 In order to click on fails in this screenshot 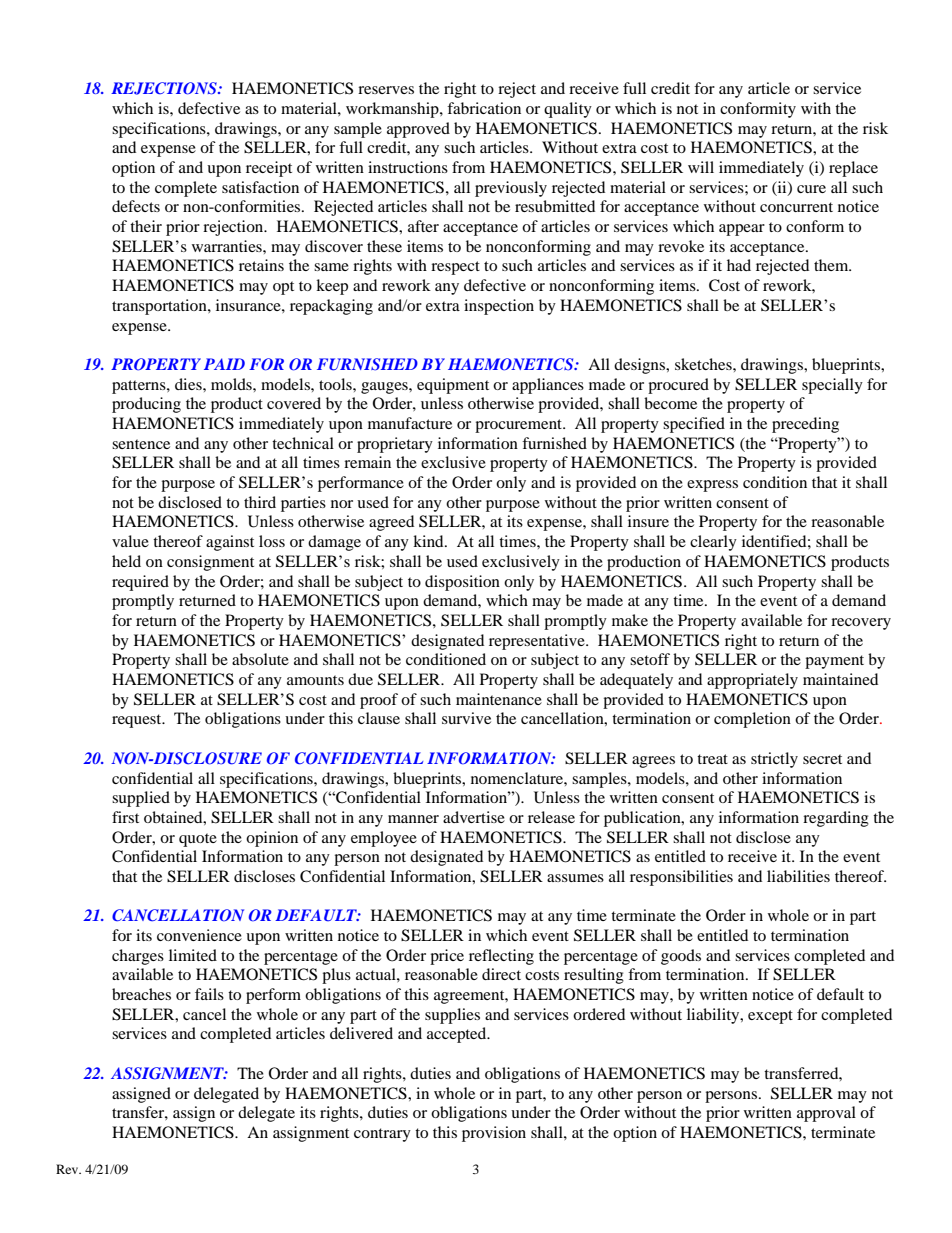, I will do `click(209, 994)`.
